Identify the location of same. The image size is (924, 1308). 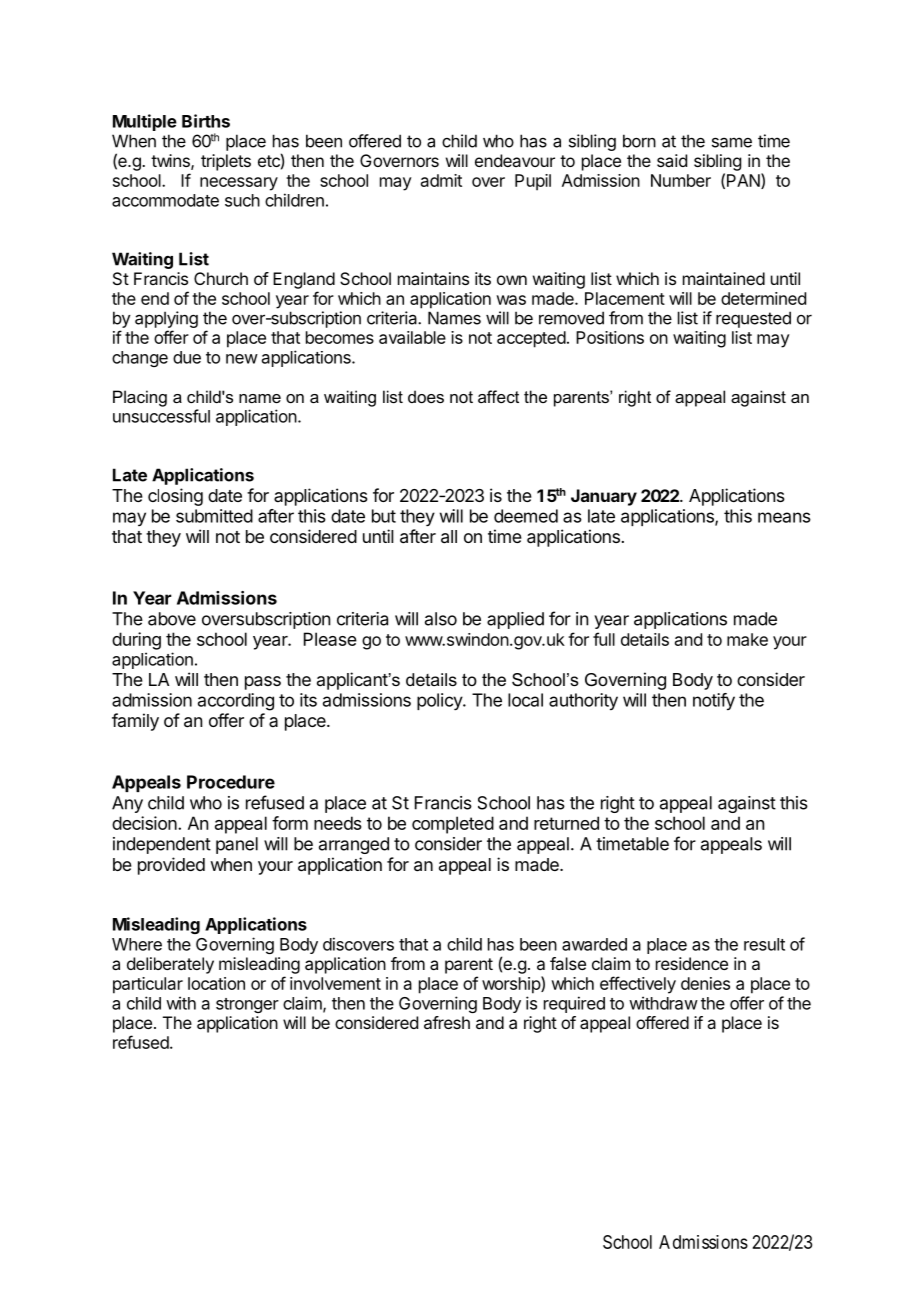
(732, 142).
